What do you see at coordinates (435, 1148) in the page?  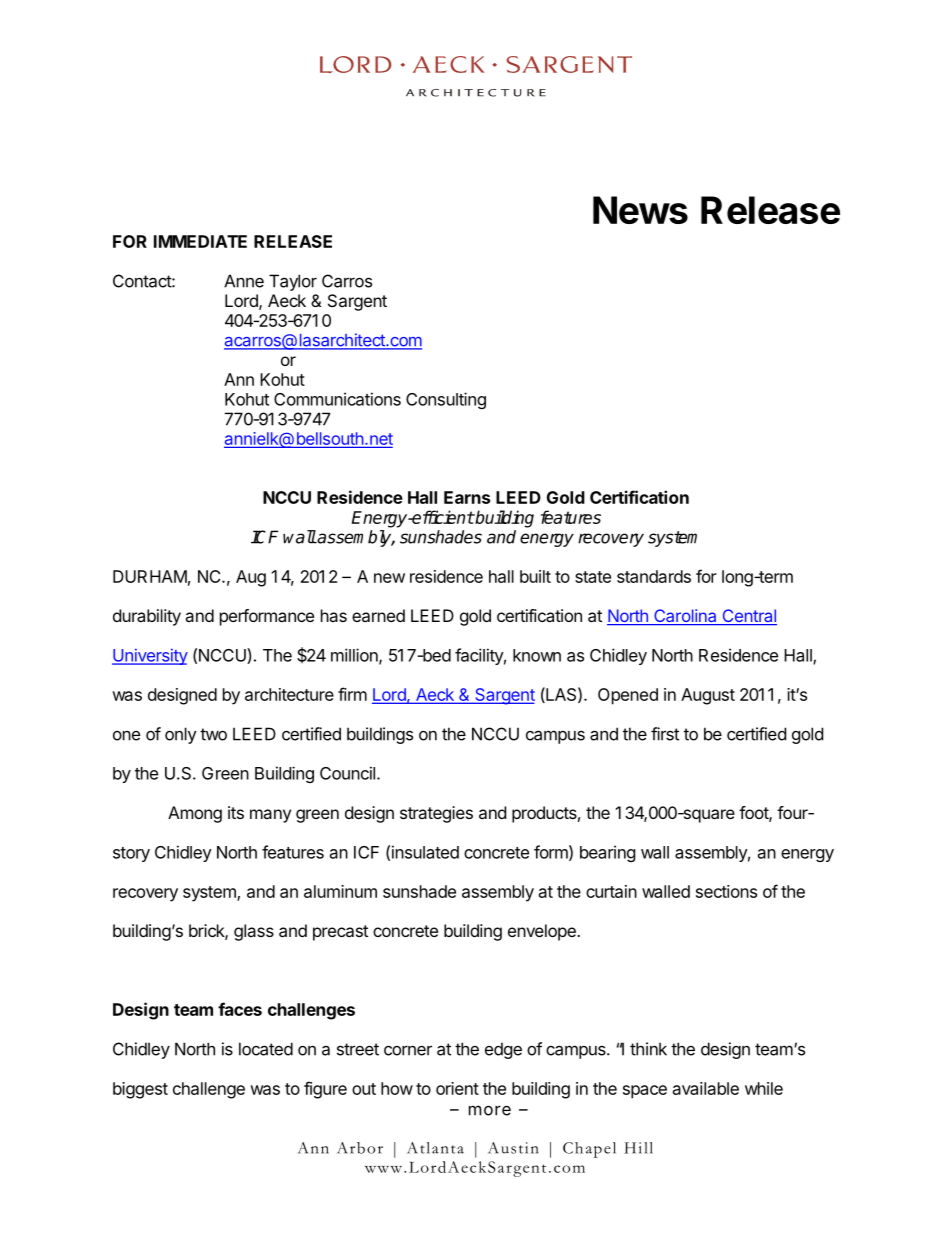 I see `Atlanta` at bounding box center [435, 1148].
